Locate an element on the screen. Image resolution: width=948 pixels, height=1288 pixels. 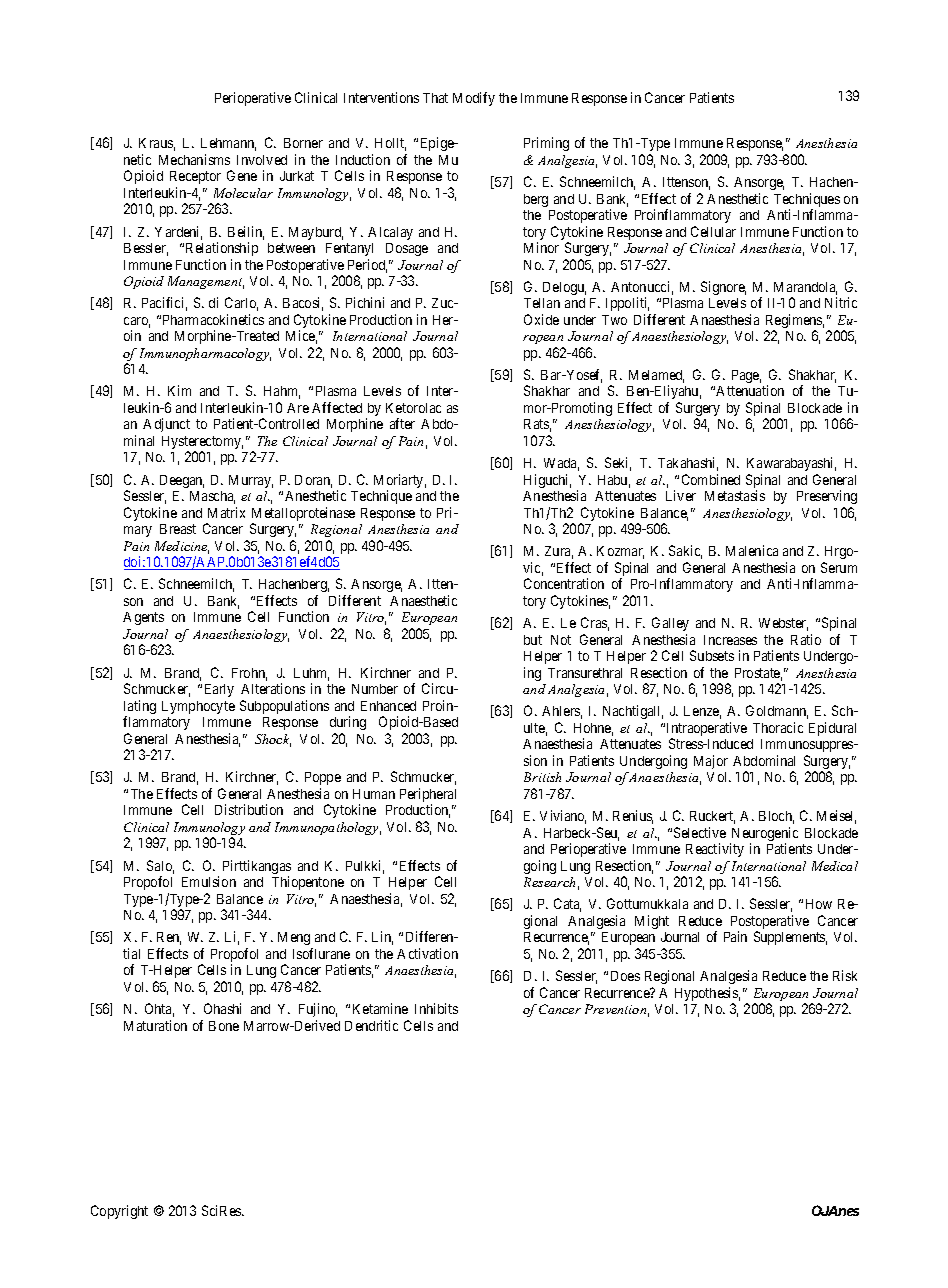
Prostate is located at coordinates (758, 674).
